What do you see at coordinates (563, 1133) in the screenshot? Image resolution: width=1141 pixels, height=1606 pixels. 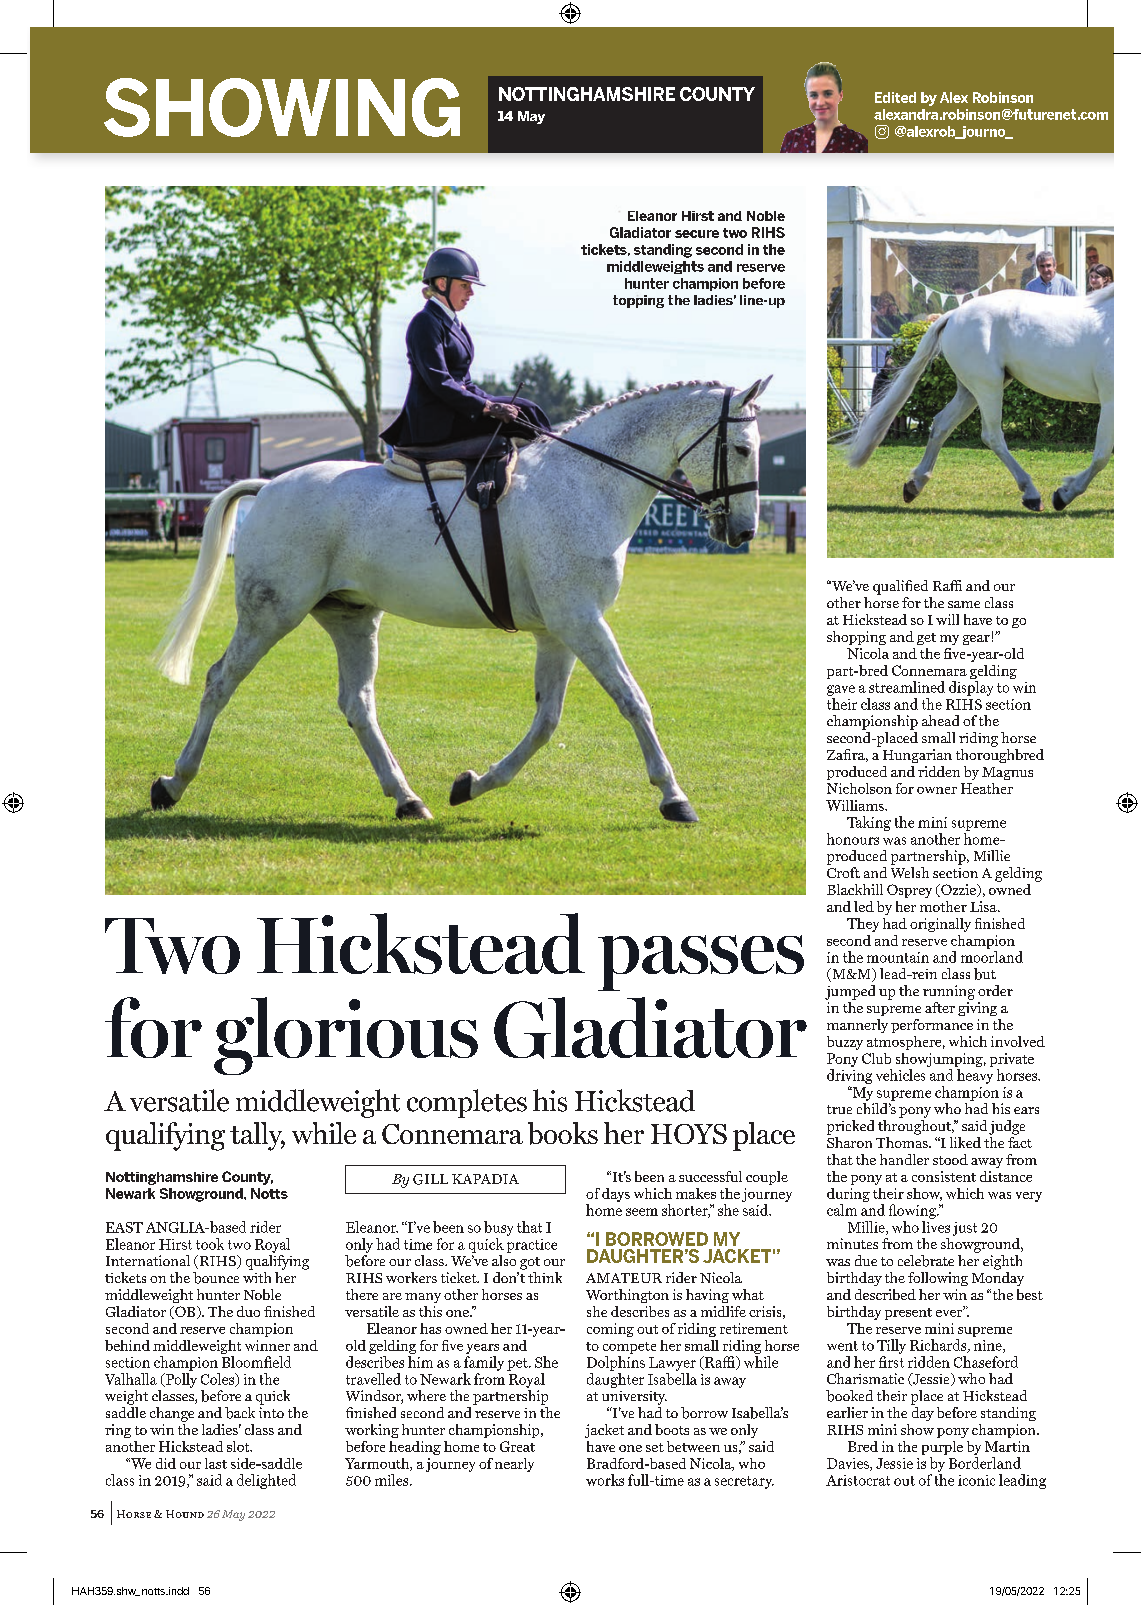 I see `books` at bounding box center [563, 1133].
